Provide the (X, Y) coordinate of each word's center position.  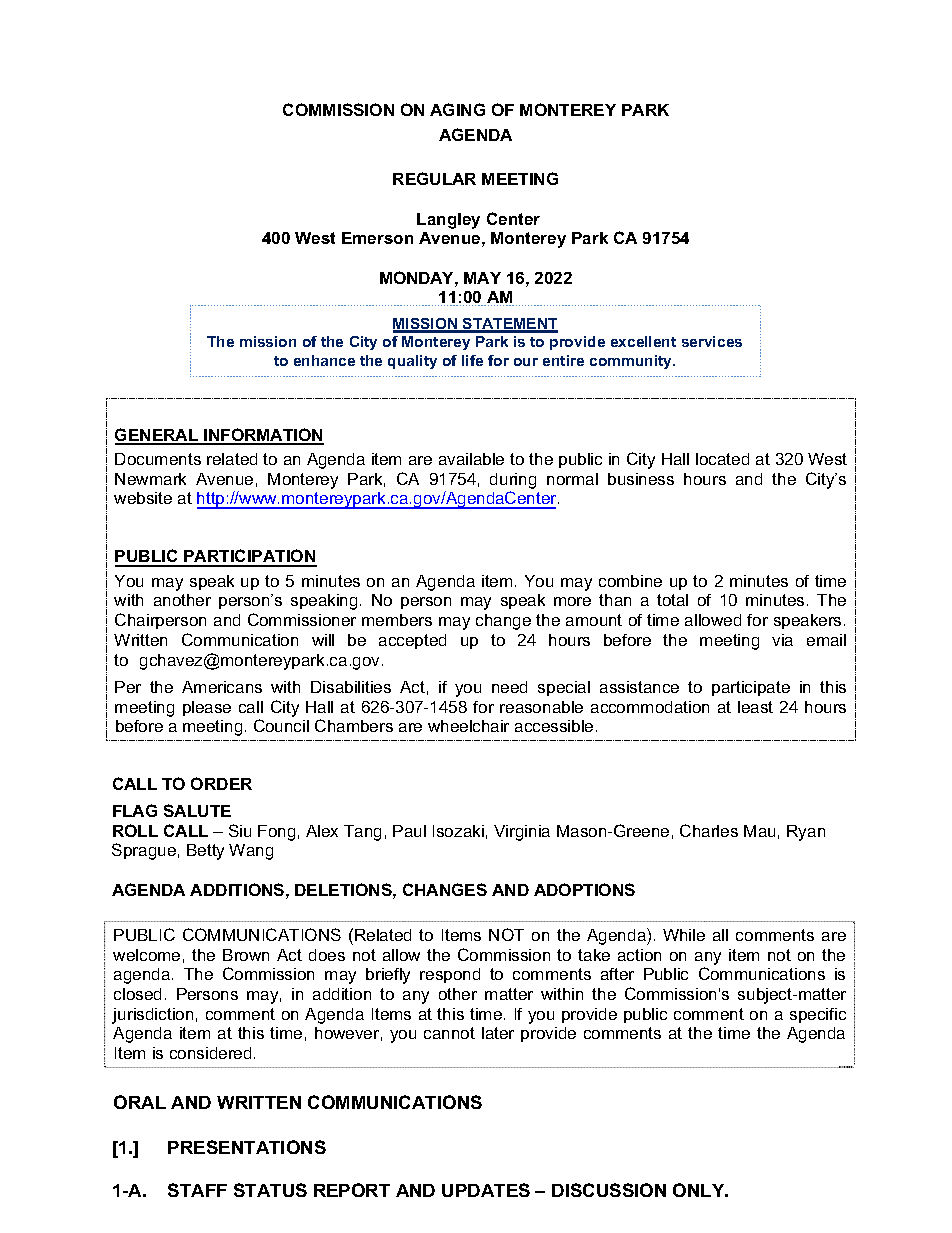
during (513, 481)
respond (450, 975)
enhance (324, 360)
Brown (246, 955)
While (684, 935)
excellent (643, 341)
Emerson (377, 238)
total (672, 600)
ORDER (221, 783)
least (755, 707)
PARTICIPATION (249, 557)
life (472, 360)
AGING (457, 109)
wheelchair (468, 726)
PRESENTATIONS (247, 1147)
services (712, 341)
